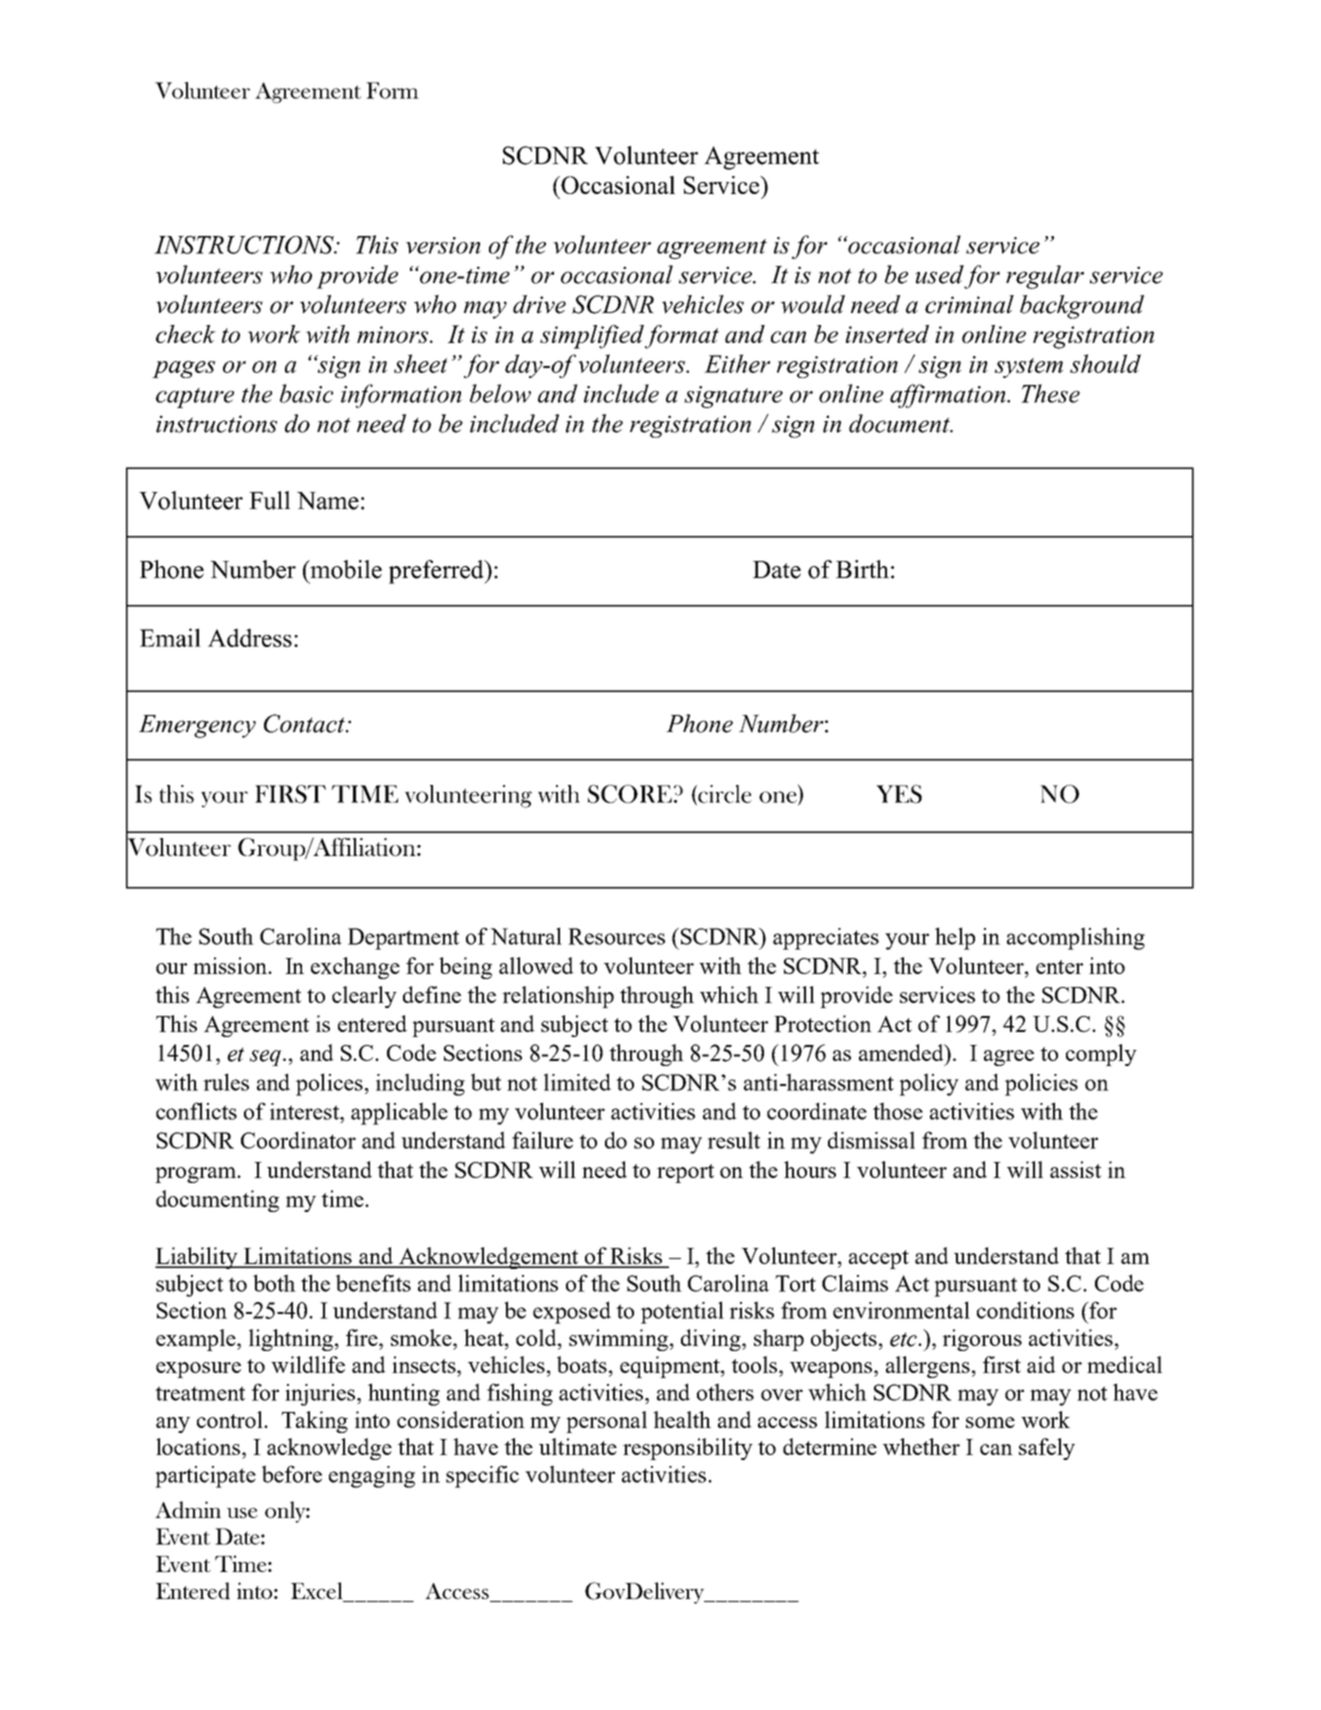 The height and width of the screenshot is (1710, 1321). I want to click on regular, so click(1045, 277).
